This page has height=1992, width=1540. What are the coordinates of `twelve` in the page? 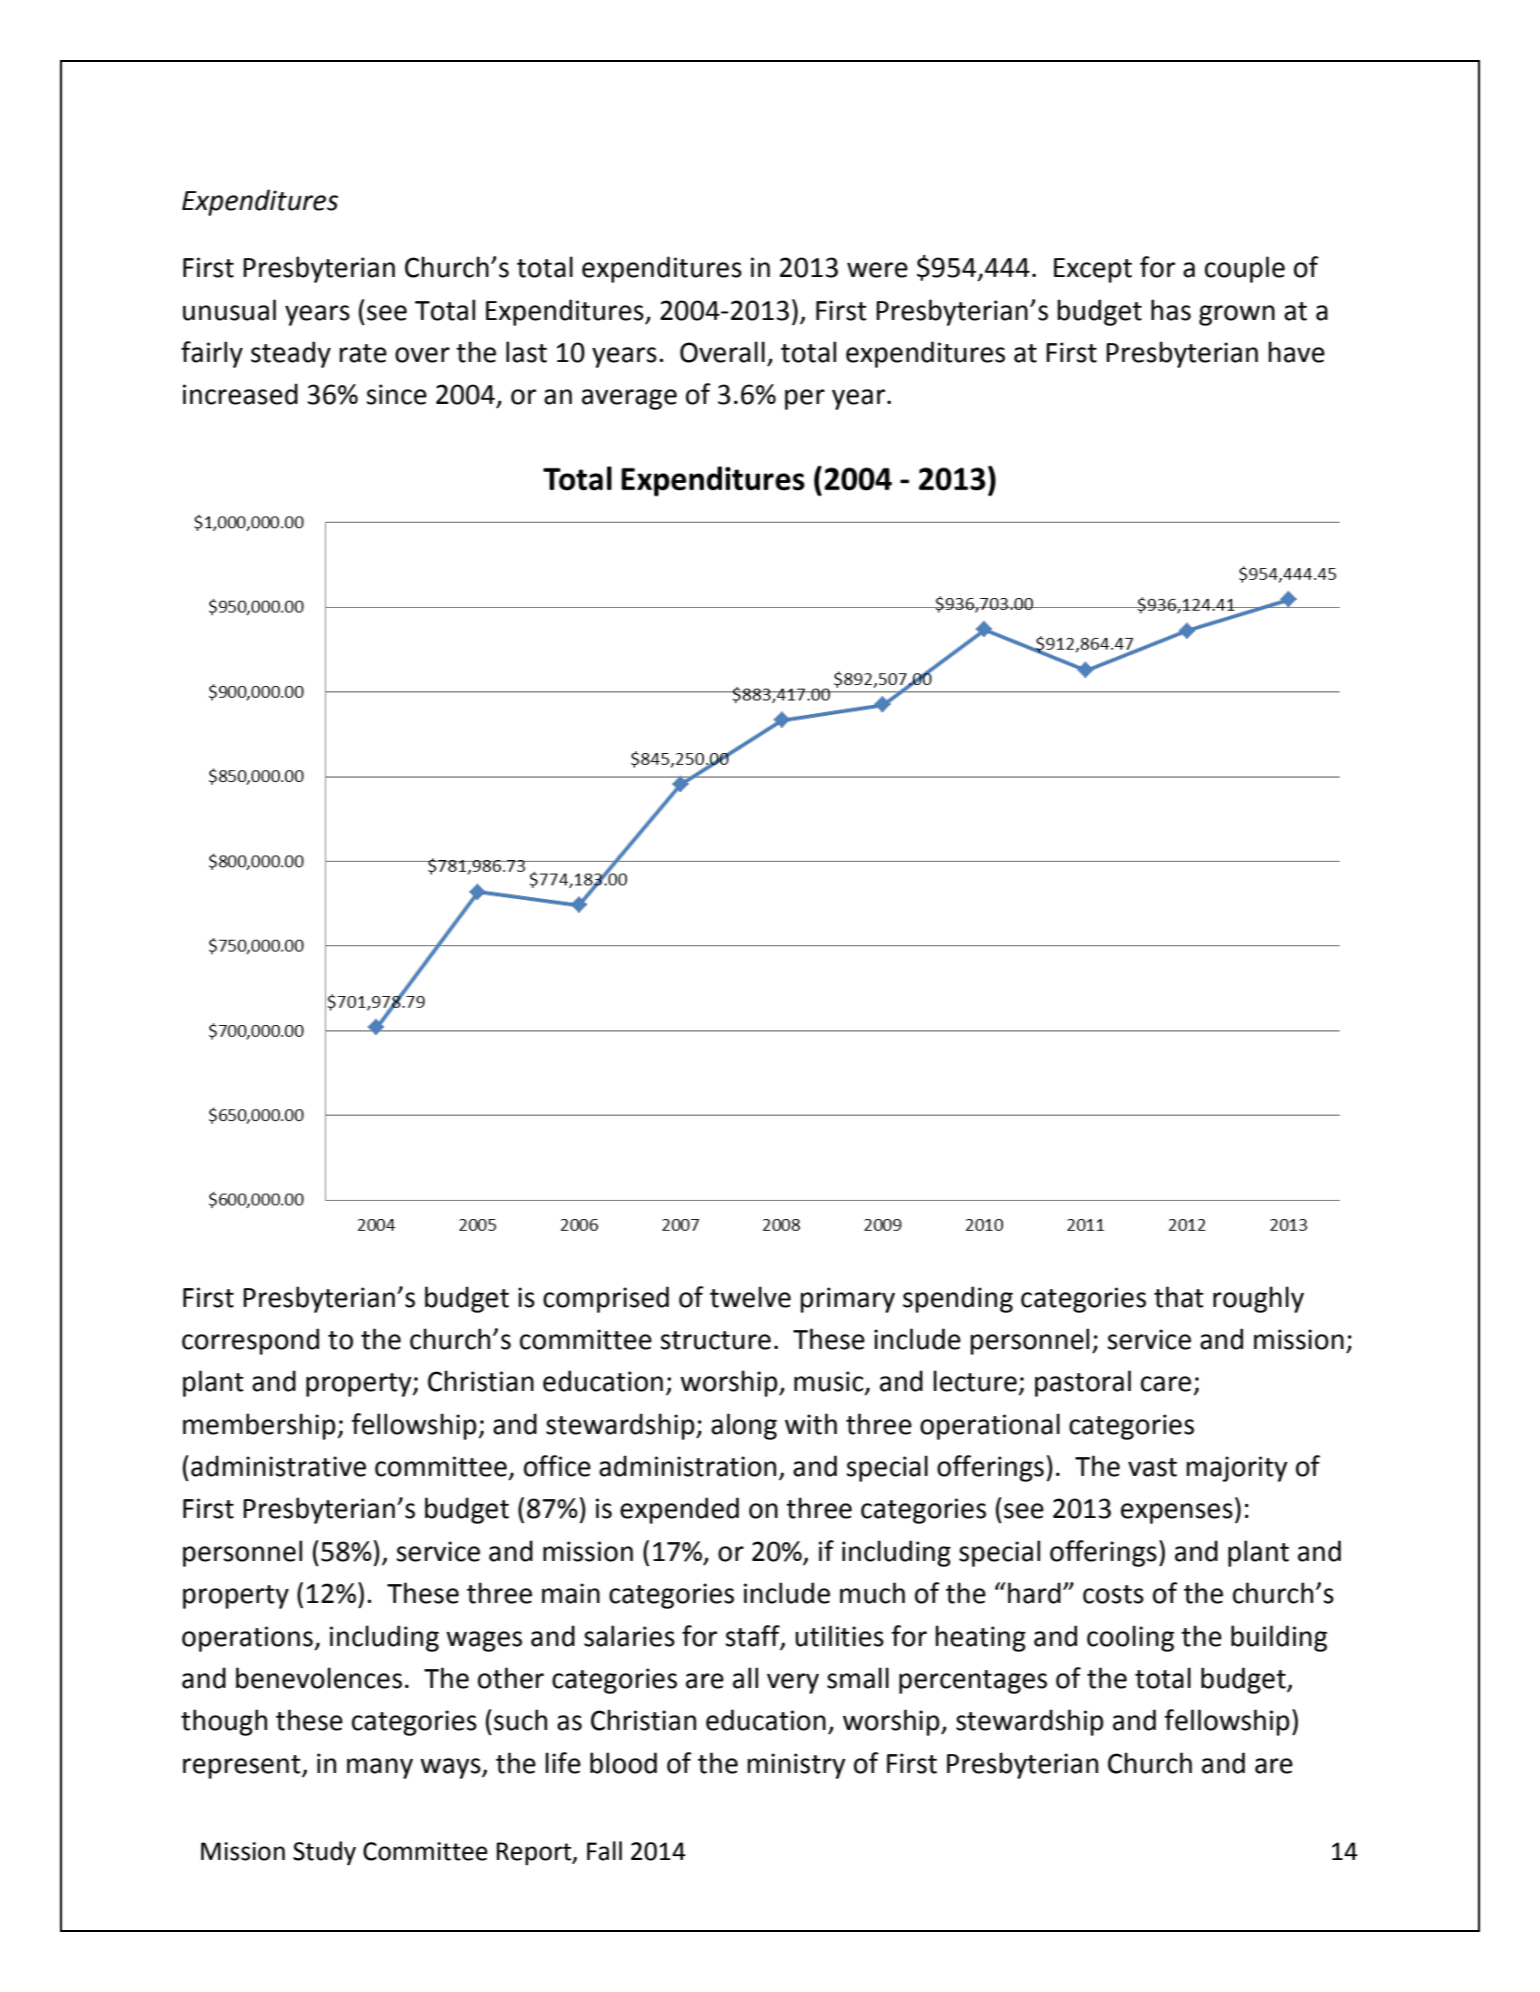 It's located at (750, 1297).
